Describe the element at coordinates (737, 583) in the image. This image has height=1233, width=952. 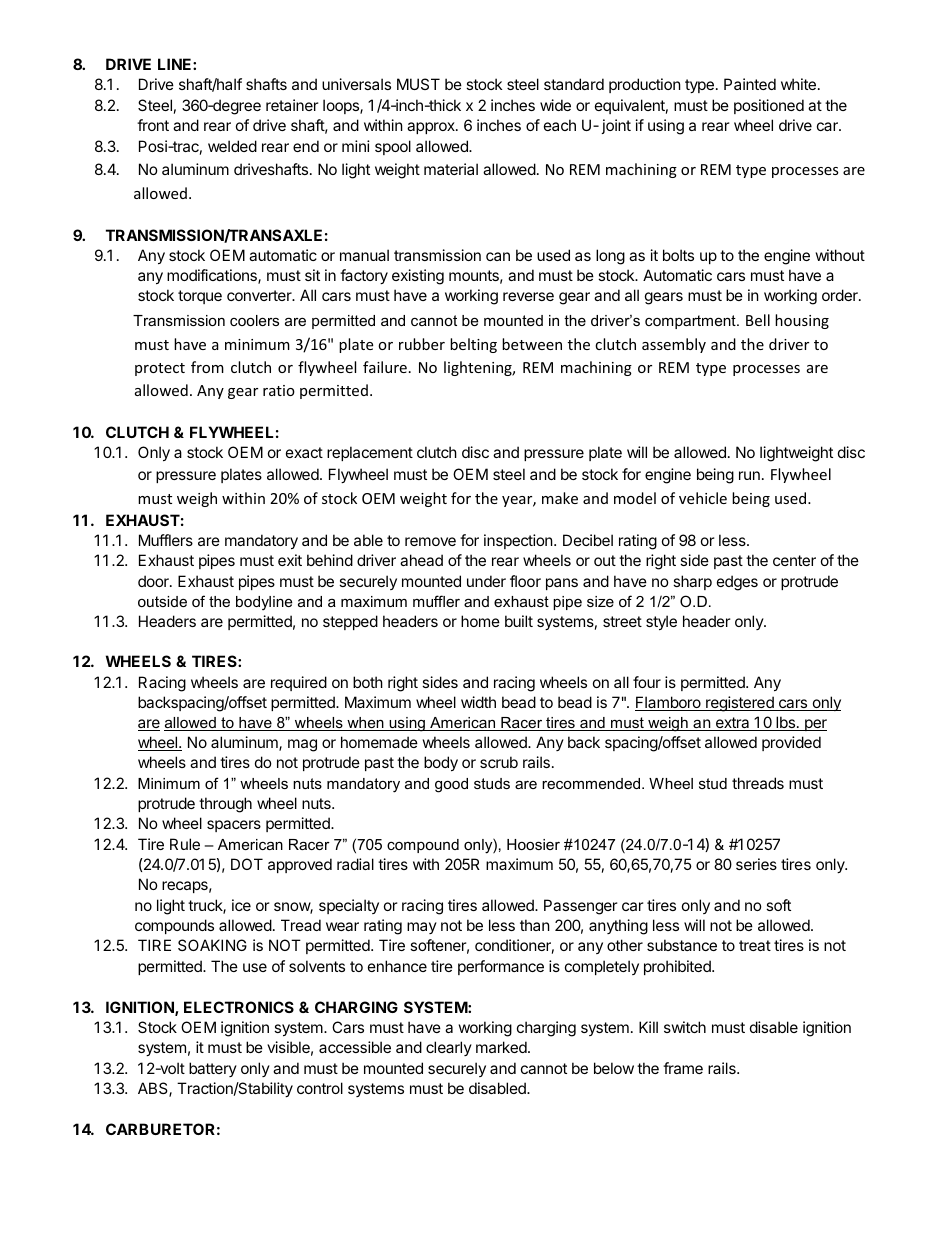
I see `edges` at that location.
